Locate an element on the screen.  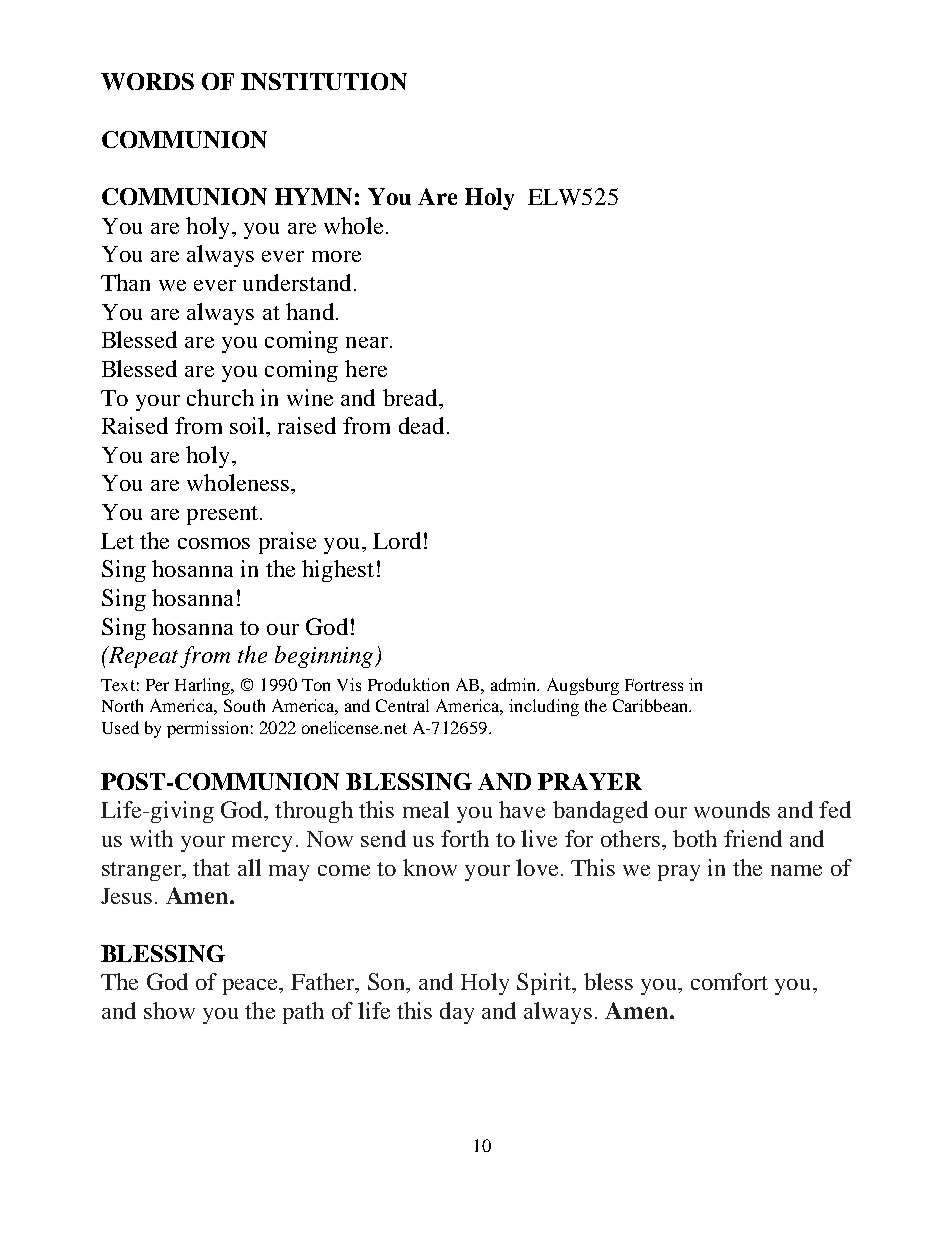
peace is located at coordinates (251, 987).
